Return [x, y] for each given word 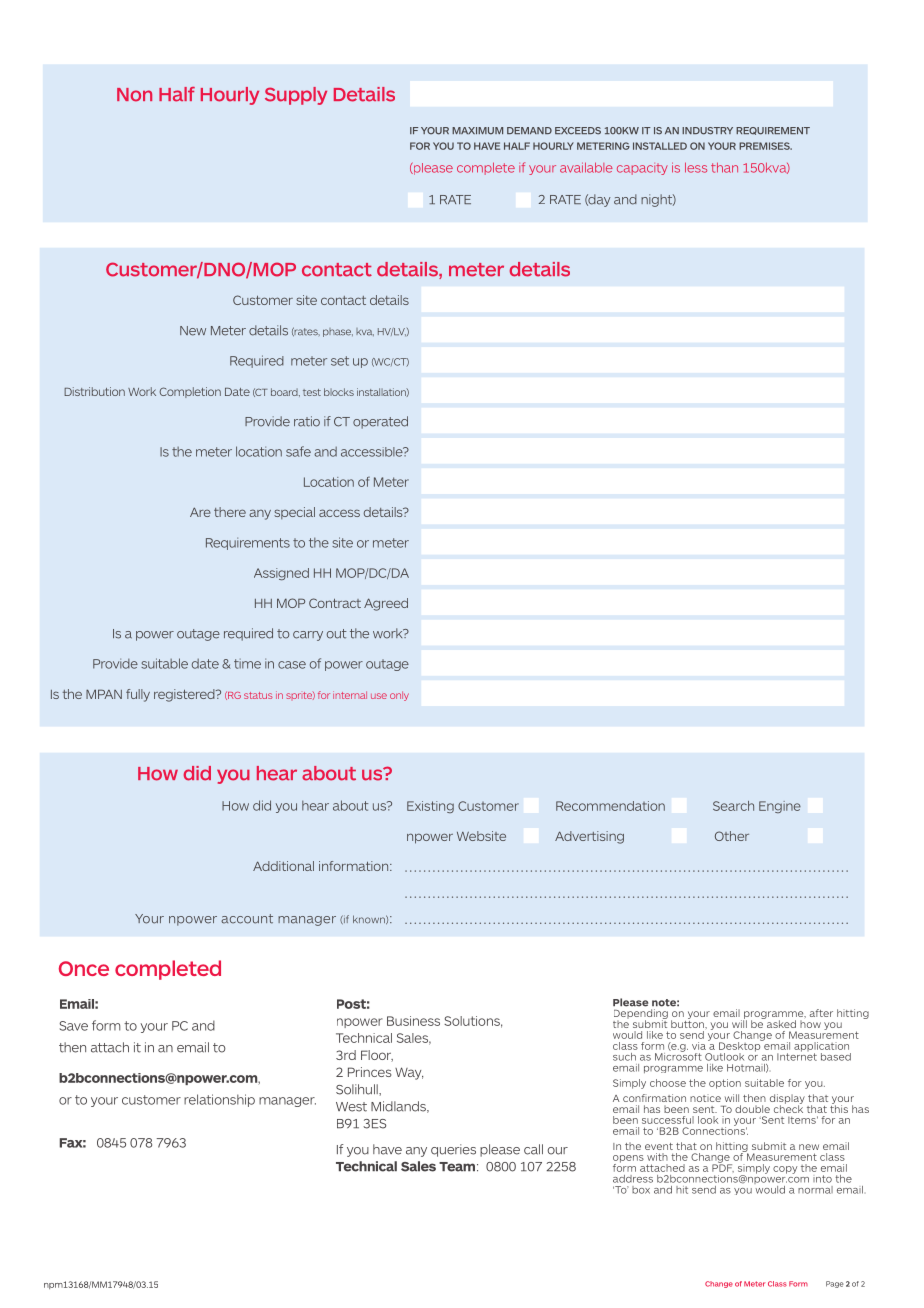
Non [134, 95]
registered [185, 695]
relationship [219, 1100]
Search [733, 806]
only [399, 696]
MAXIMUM [477, 131]
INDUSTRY [707, 131]
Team [458, 1167]
